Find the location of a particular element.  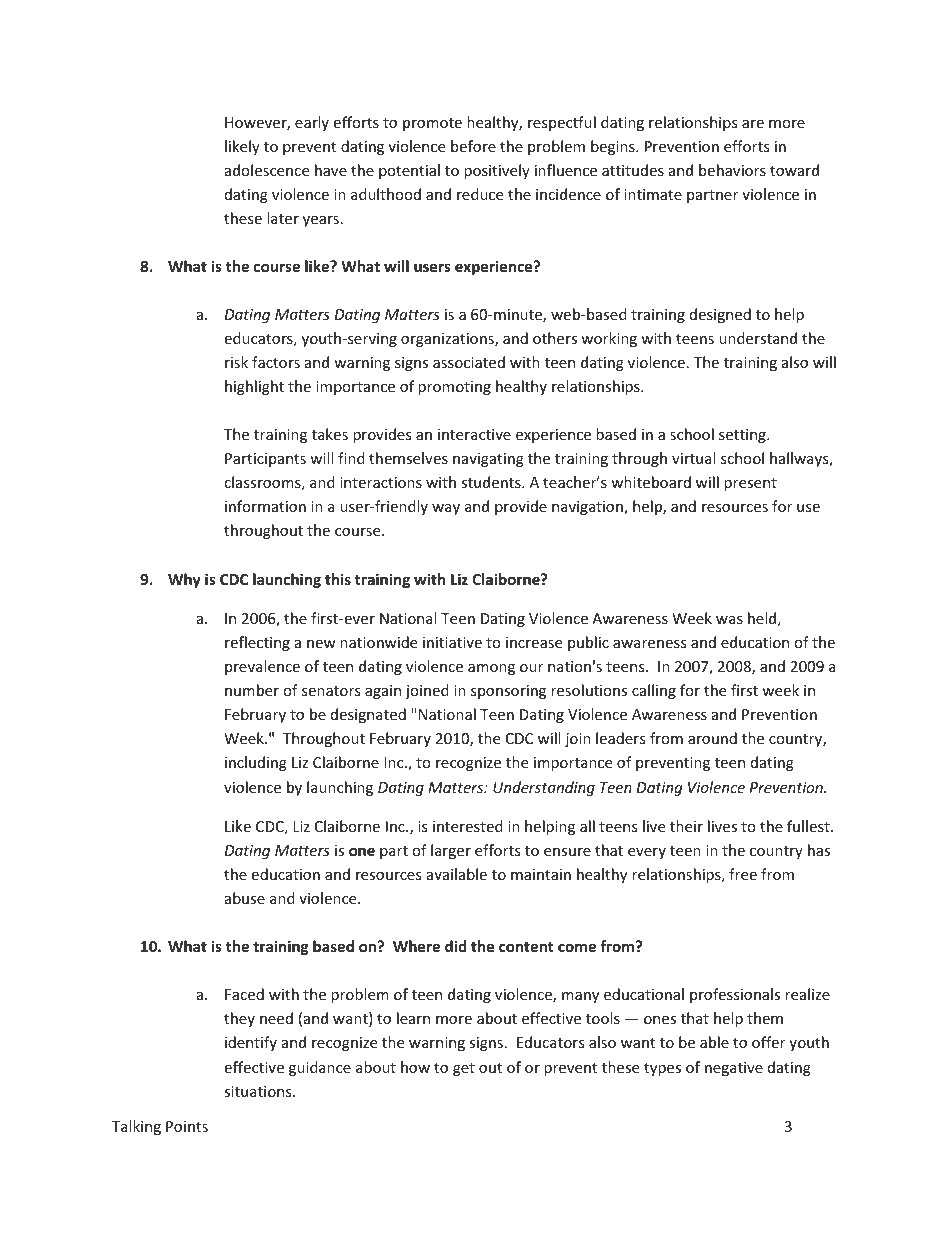

before is located at coordinates (473, 146).
